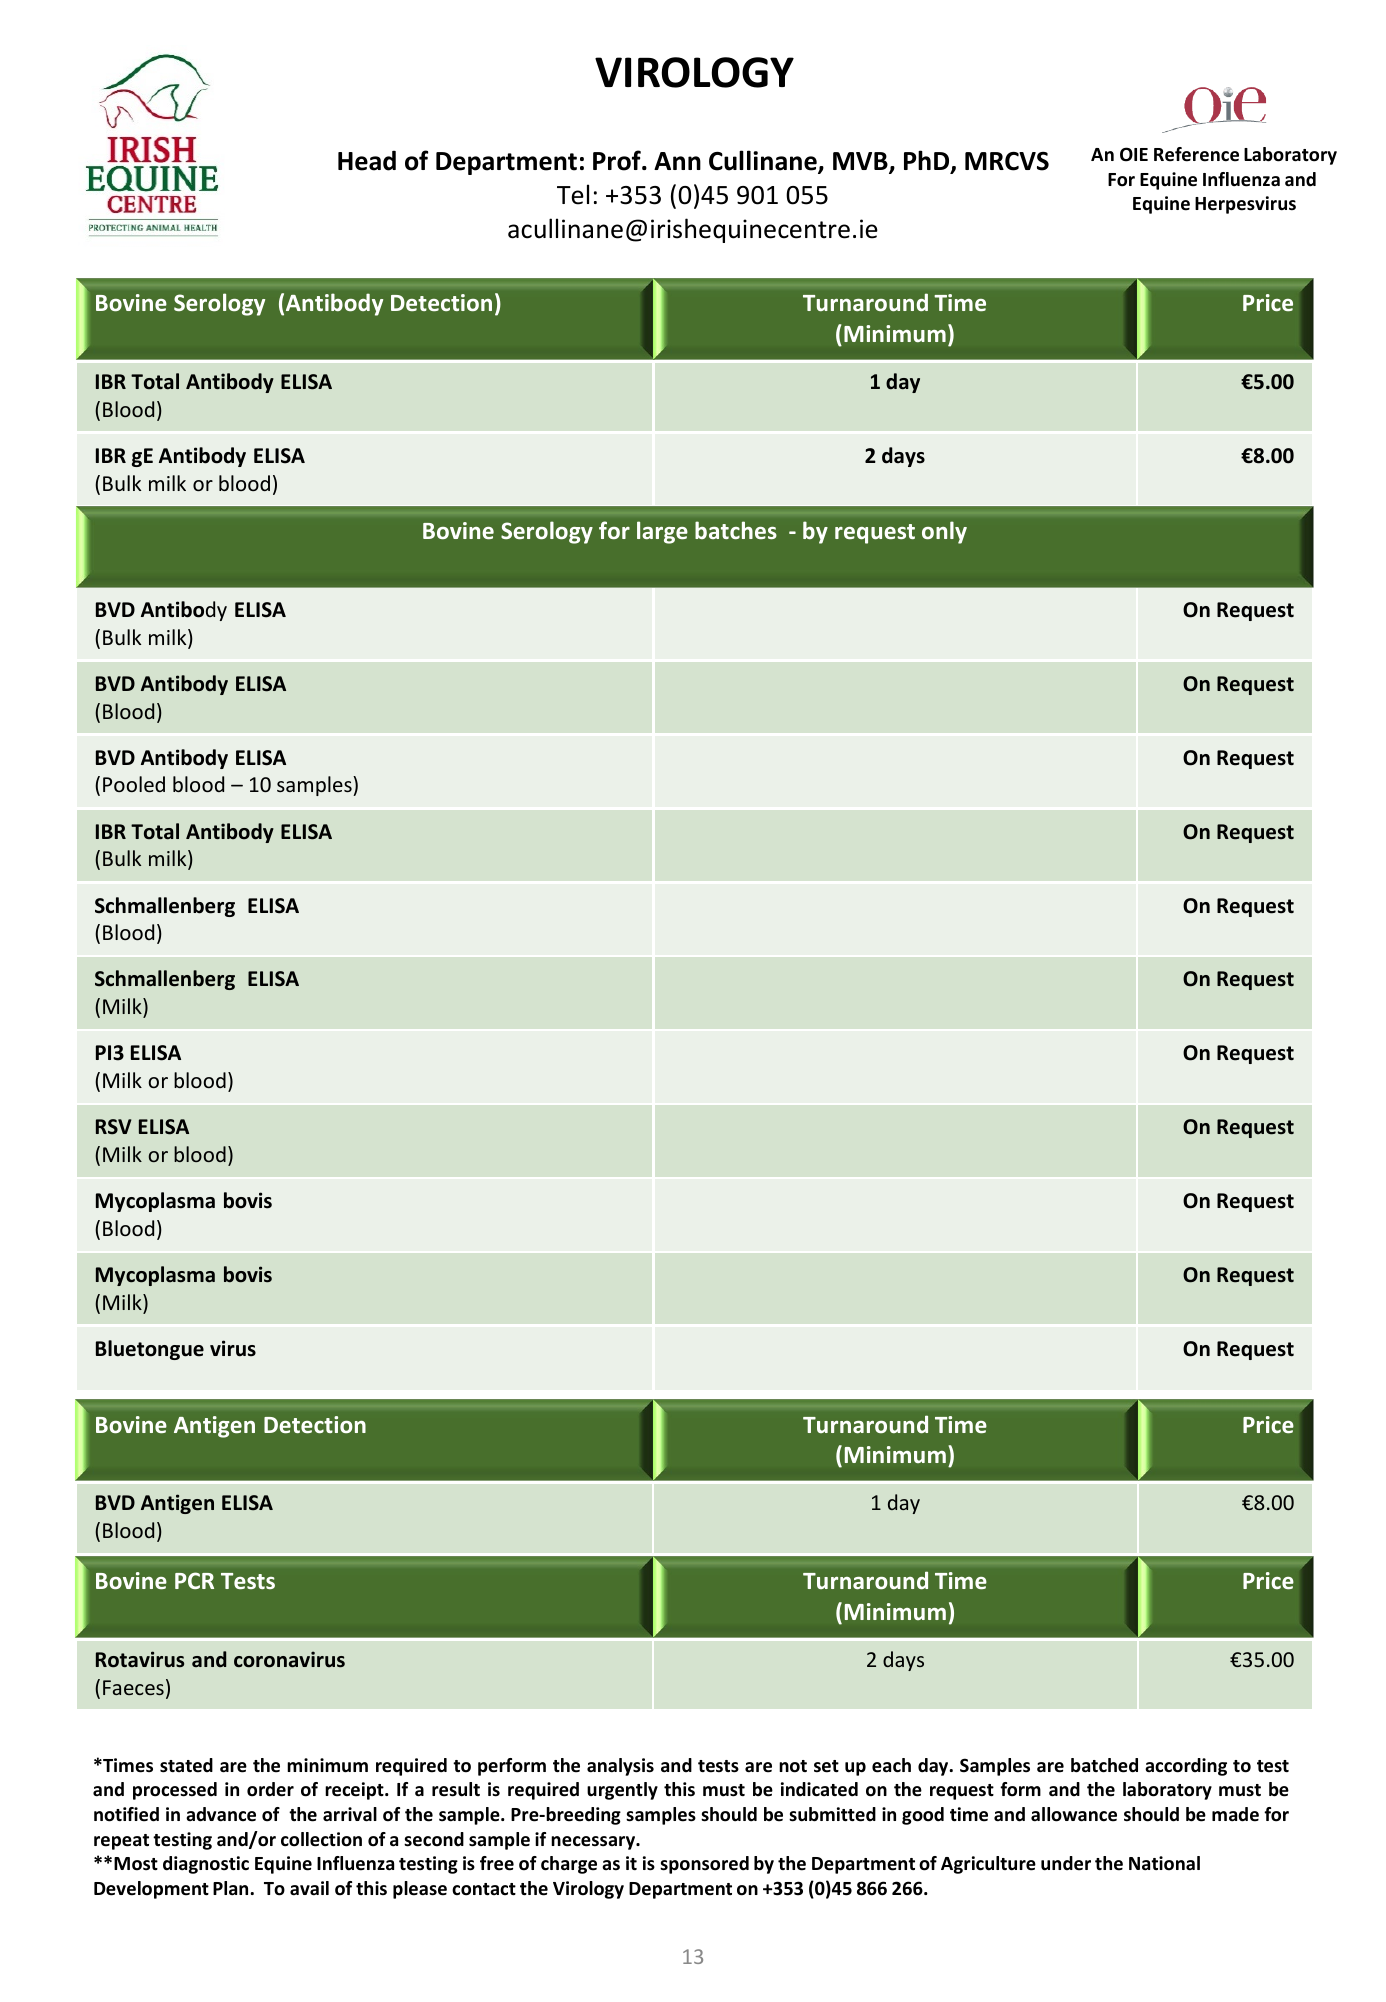 The height and width of the page is (2002, 1386). What do you see at coordinates (677, 161) in the page?
I see `Ann` at bounding box center [677, 161].
